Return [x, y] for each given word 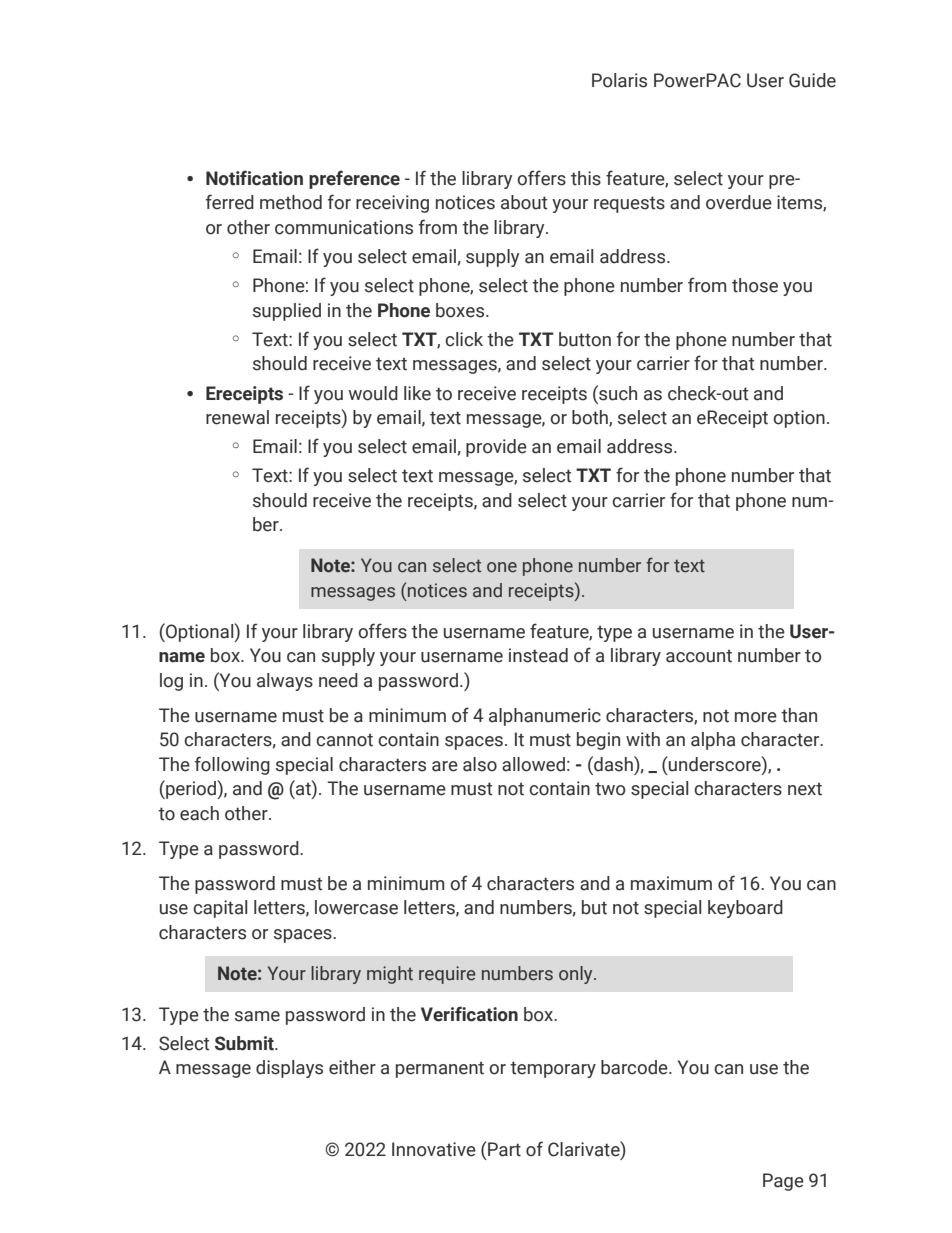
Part [504, 1149]
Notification [254, 178]
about [524, 202]
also [480, 764]
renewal [237, 417]
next [805, 789]
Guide [812, 80]
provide [496, 448]
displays [289, 1069]
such [617, 393]
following [232, 765]
